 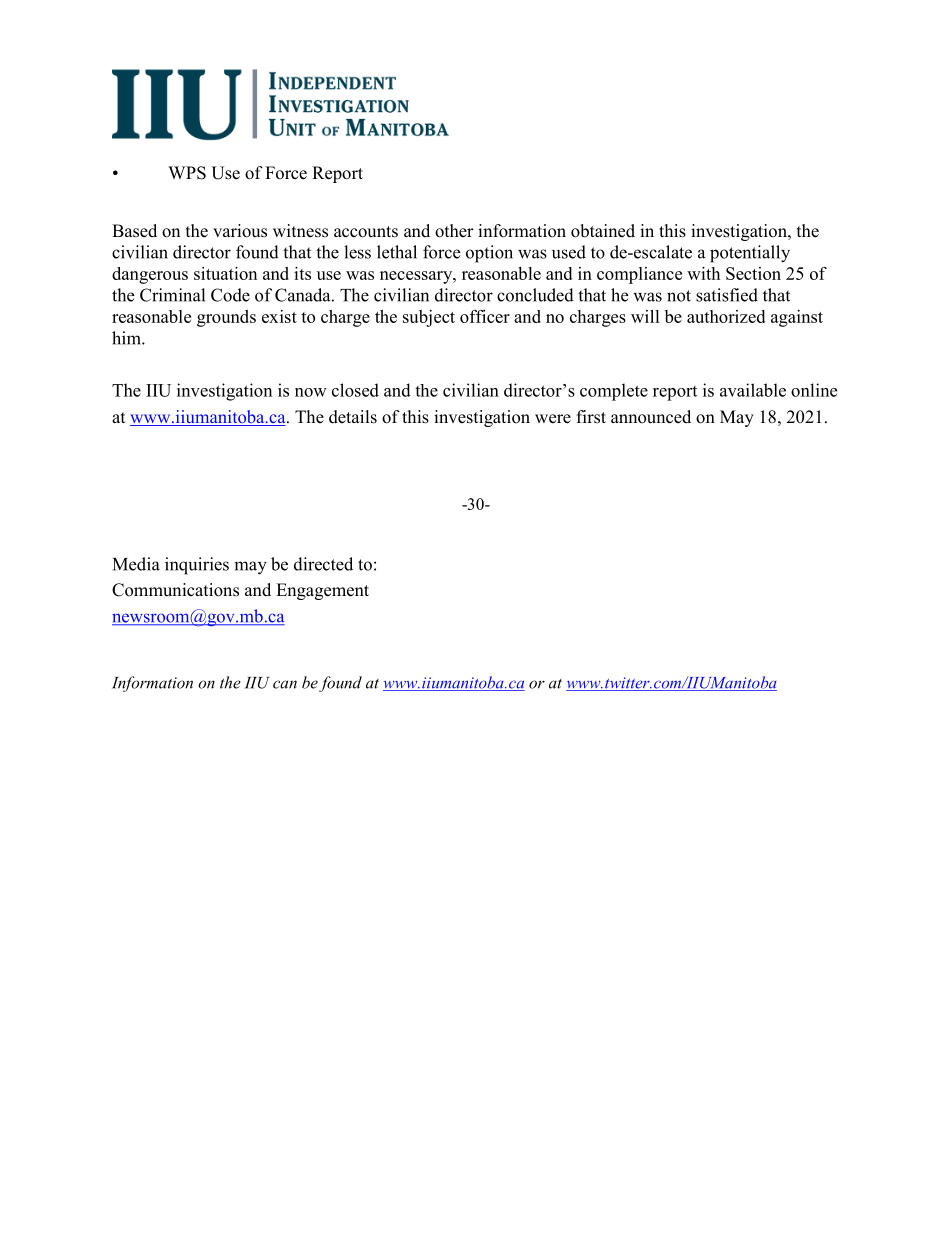 What do you see at coordinates (591, 417) in the image?
I see `first` at bounding box center [591, 417].
